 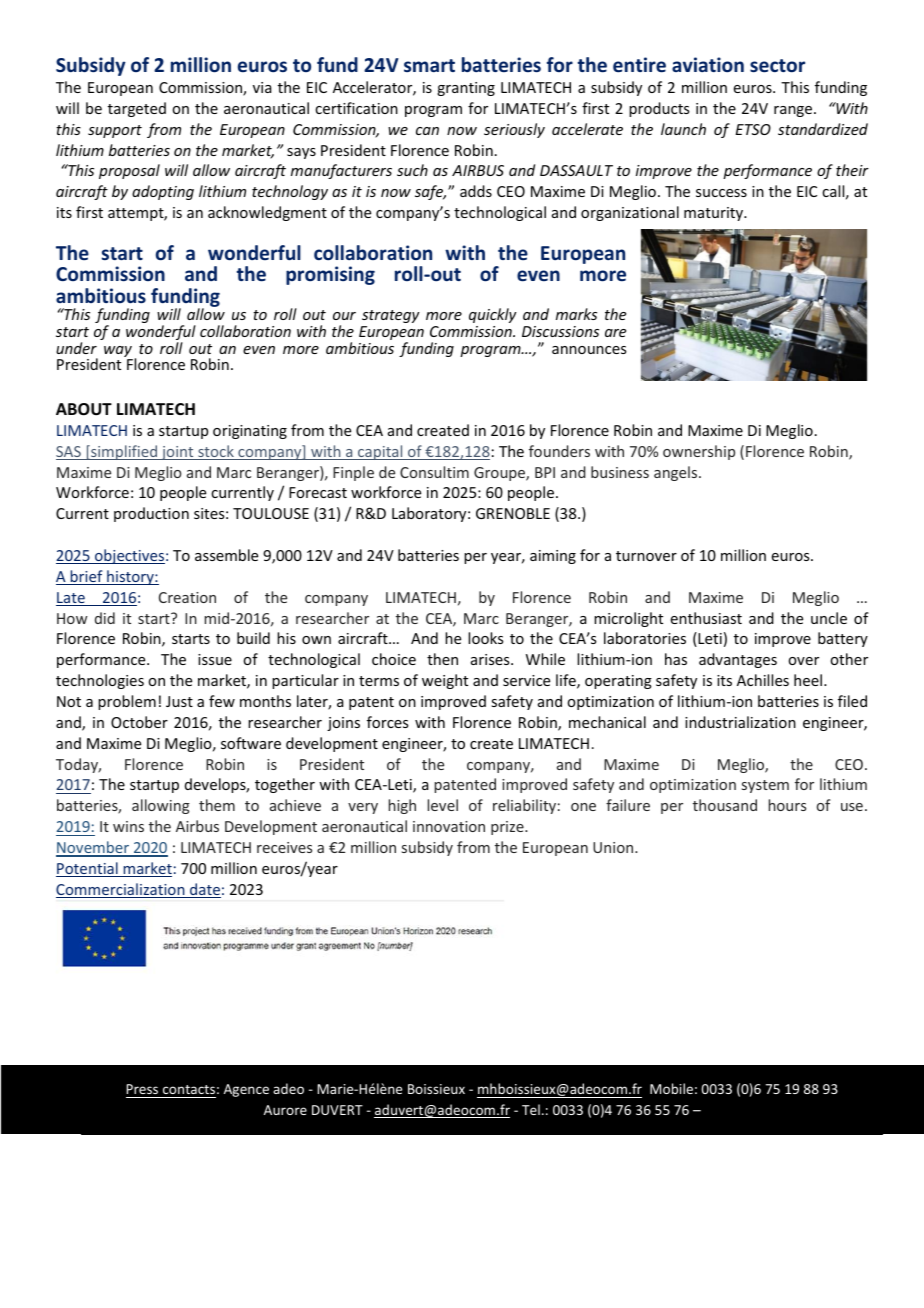 I want to click on enthusiast, so click(x=706, y=618).
